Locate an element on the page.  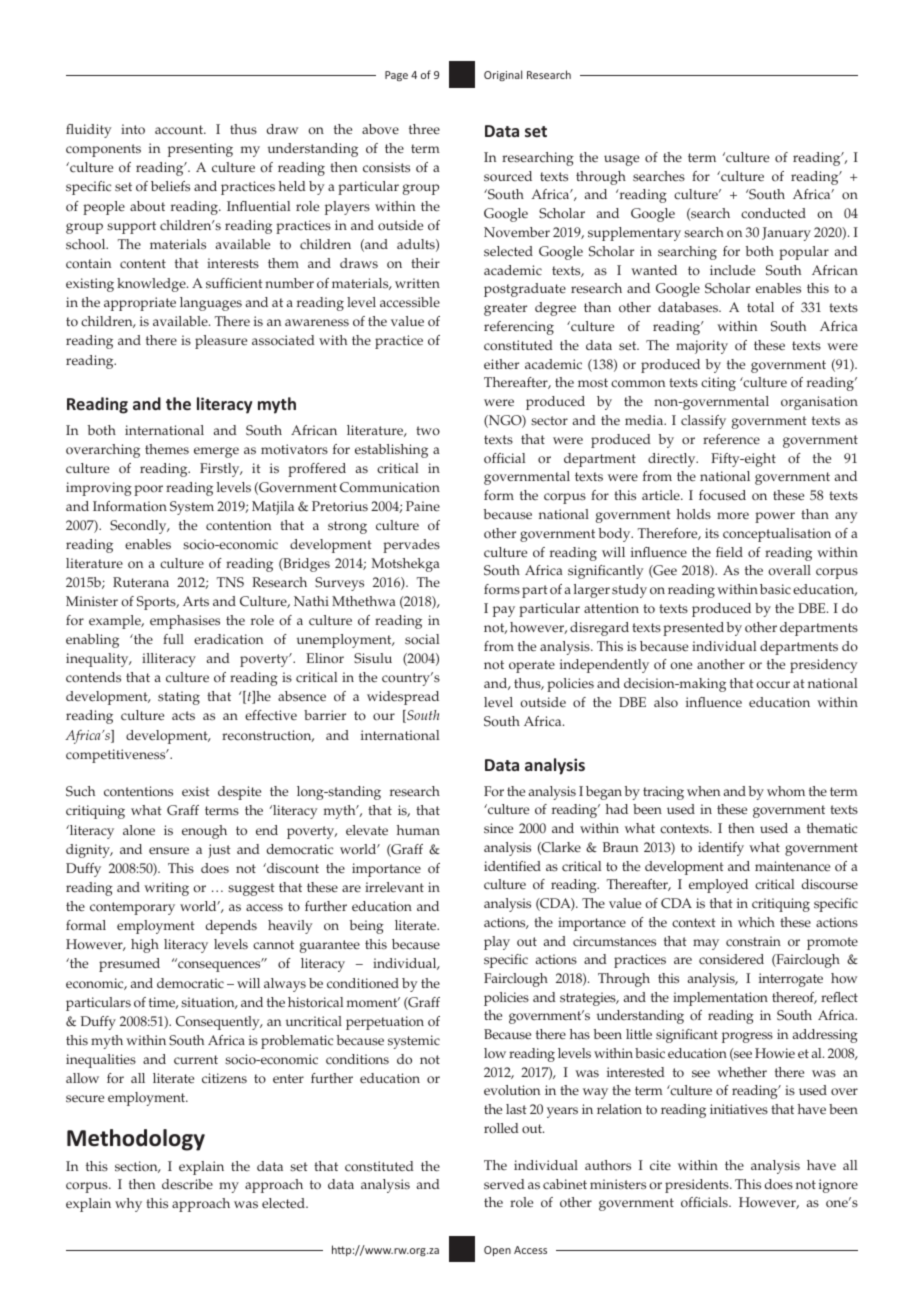
Paine is located at coordinates (423, 506).
